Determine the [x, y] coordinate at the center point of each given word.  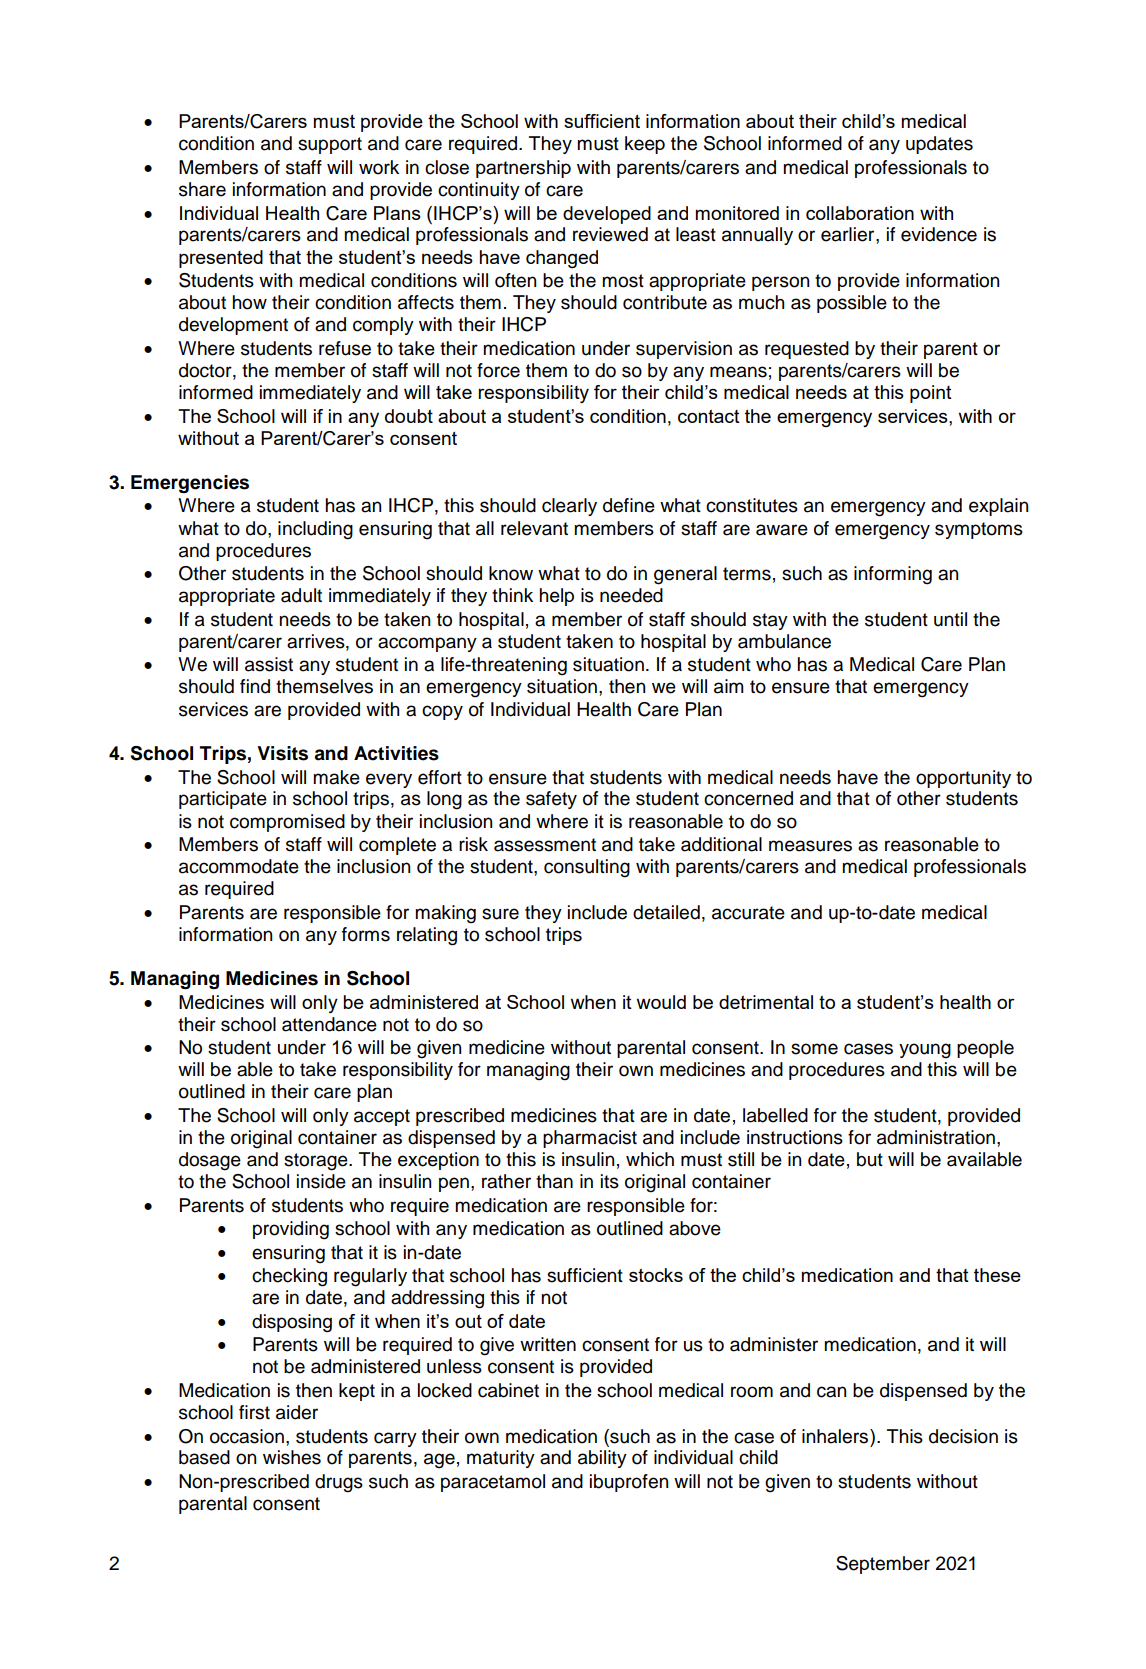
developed [607, 215]
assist [269, 664]
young [925, 1051]
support [330, 145]
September [883, 1565]
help [556, 597]
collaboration [860, 213]
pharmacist [590, 1139]
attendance [329, 1024]
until [950, 619]
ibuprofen [629, 1483]
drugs [339, 1483]
